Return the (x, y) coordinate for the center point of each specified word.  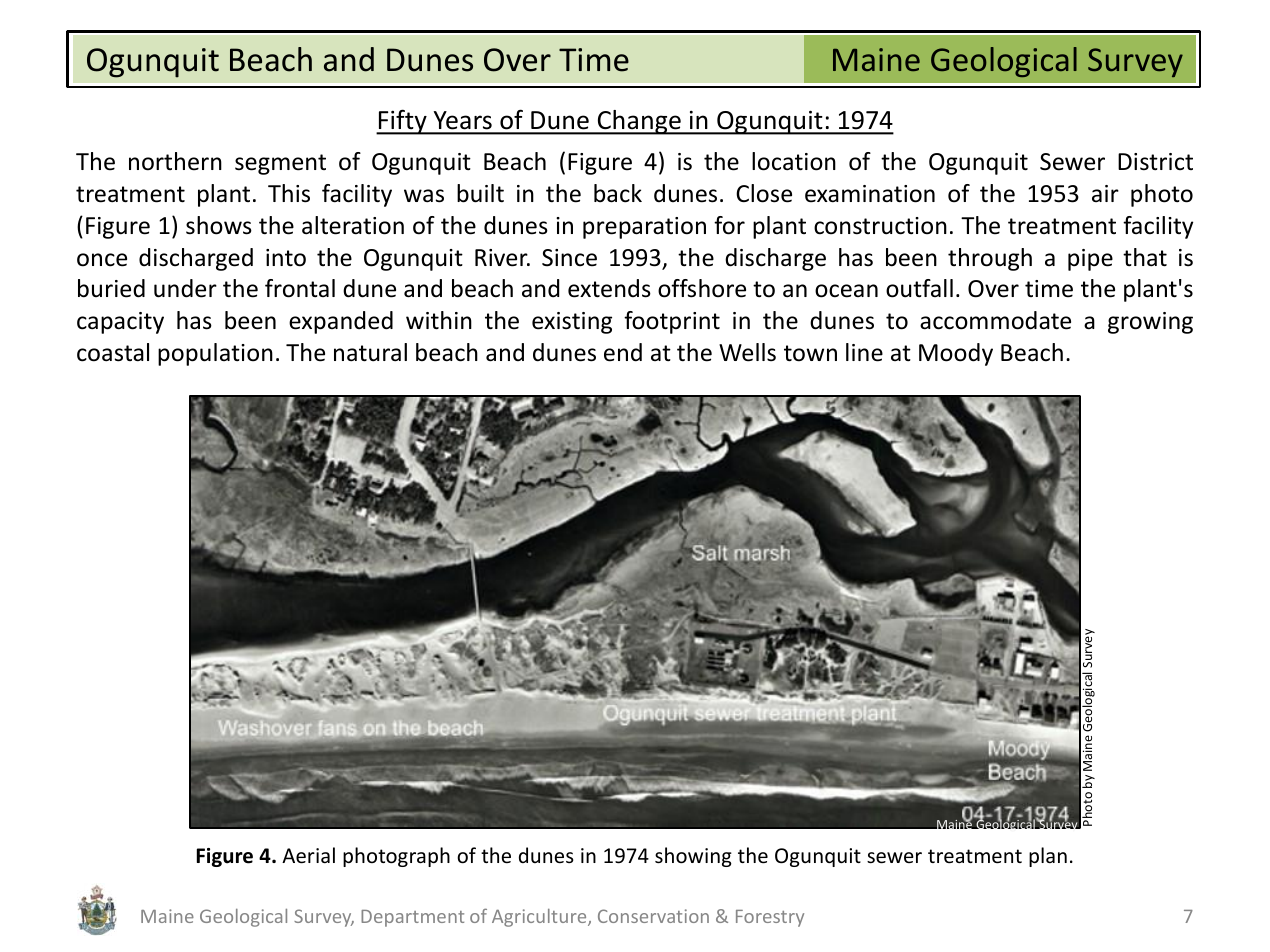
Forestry (770, 918)
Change (639, 122)
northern (175, 161)
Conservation (653, 916)
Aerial (308, 855)
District (1155, 162)
